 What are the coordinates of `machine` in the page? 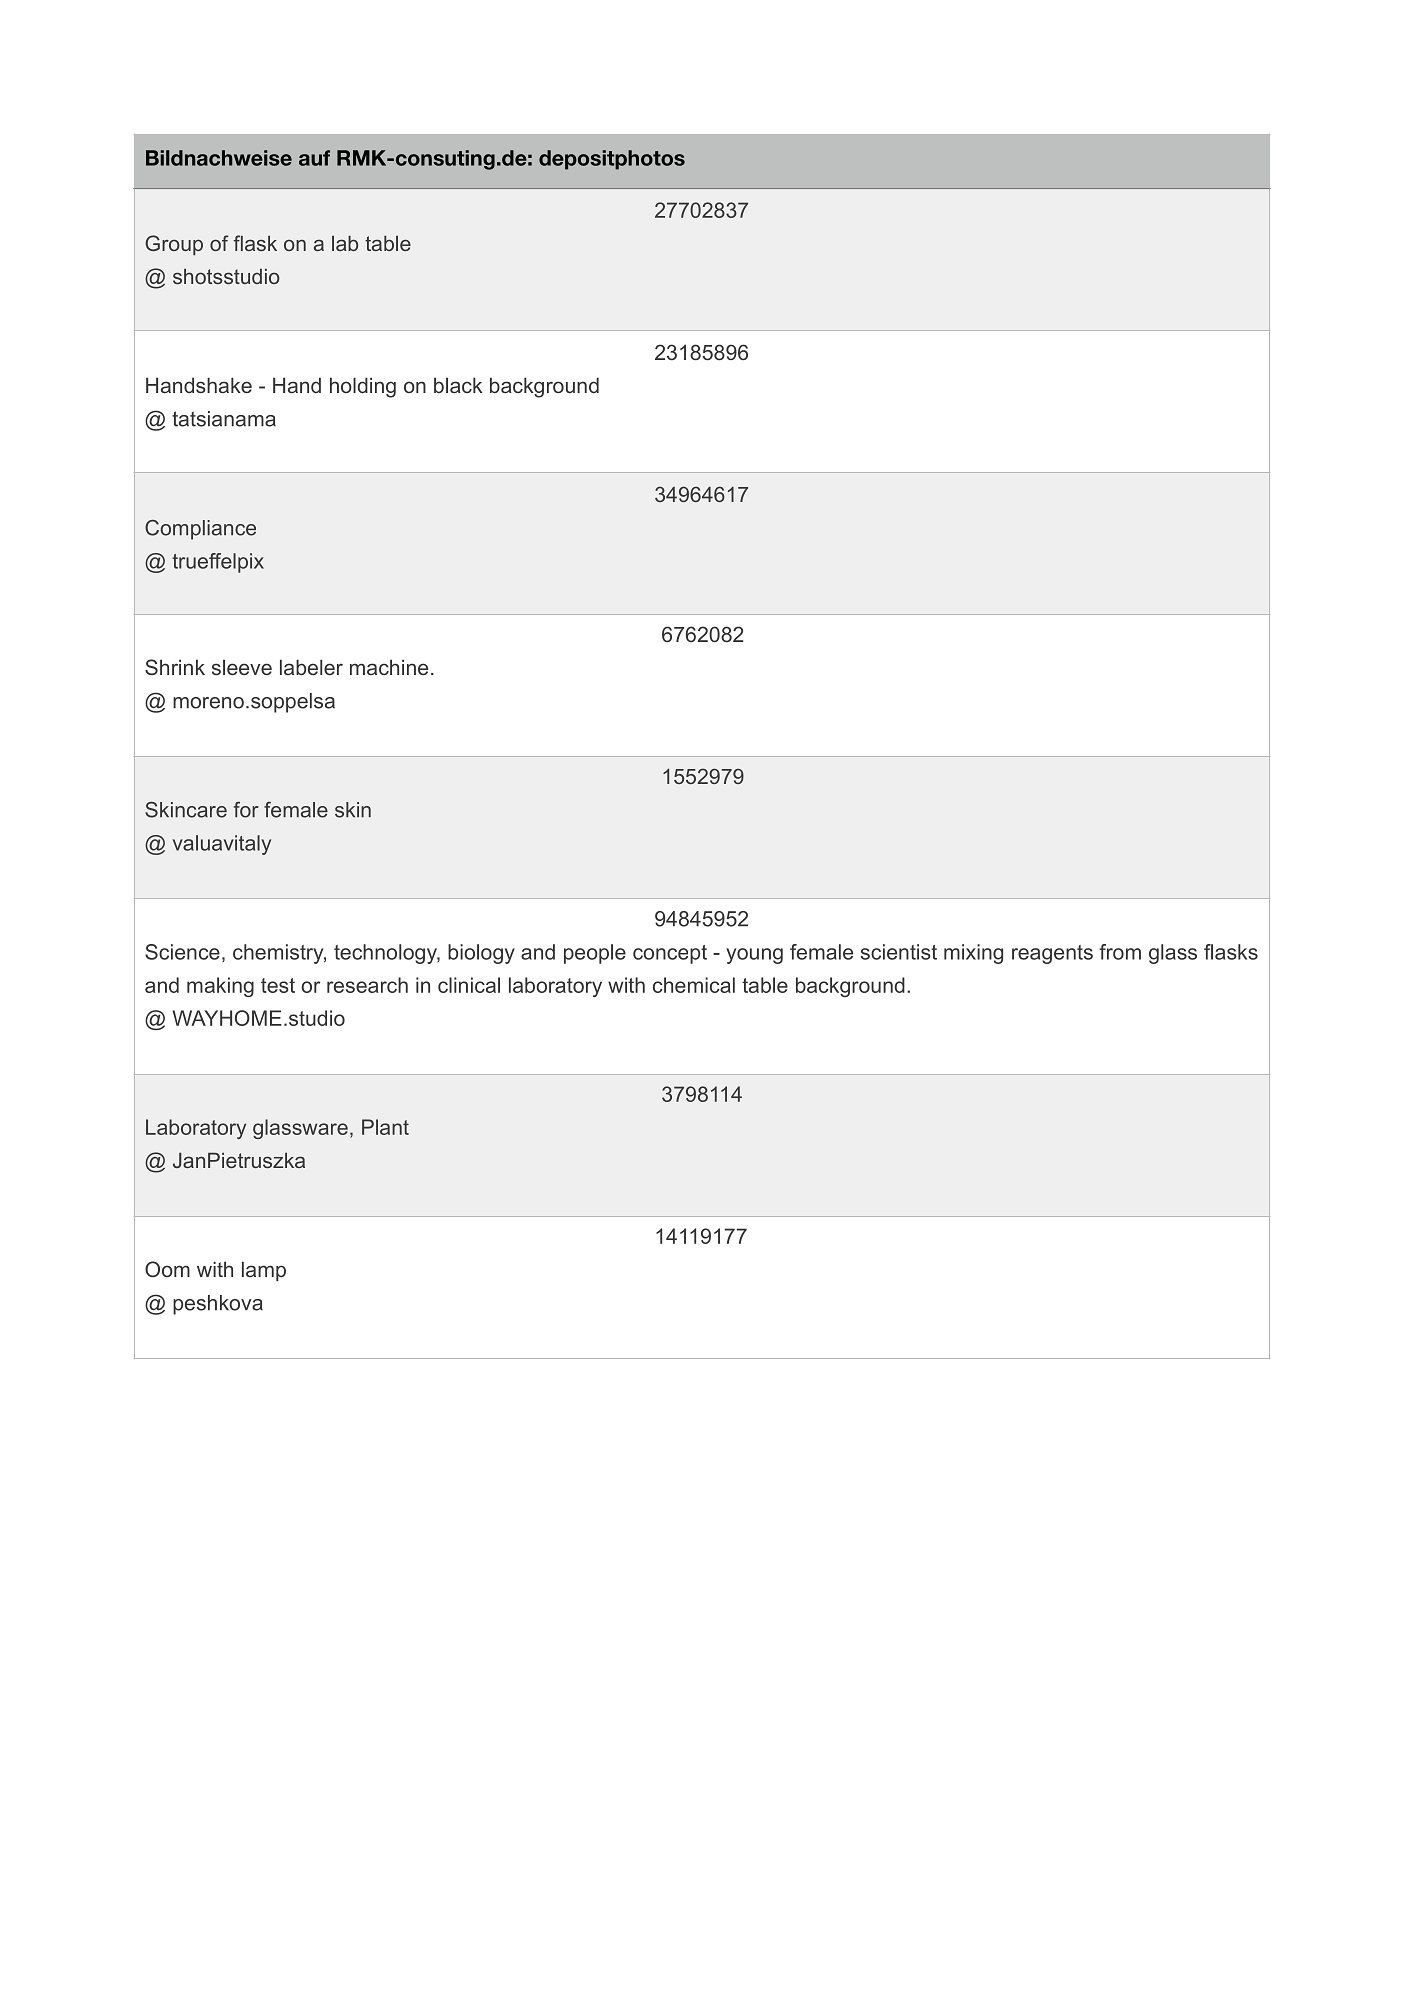 It's located at (389, 667).
